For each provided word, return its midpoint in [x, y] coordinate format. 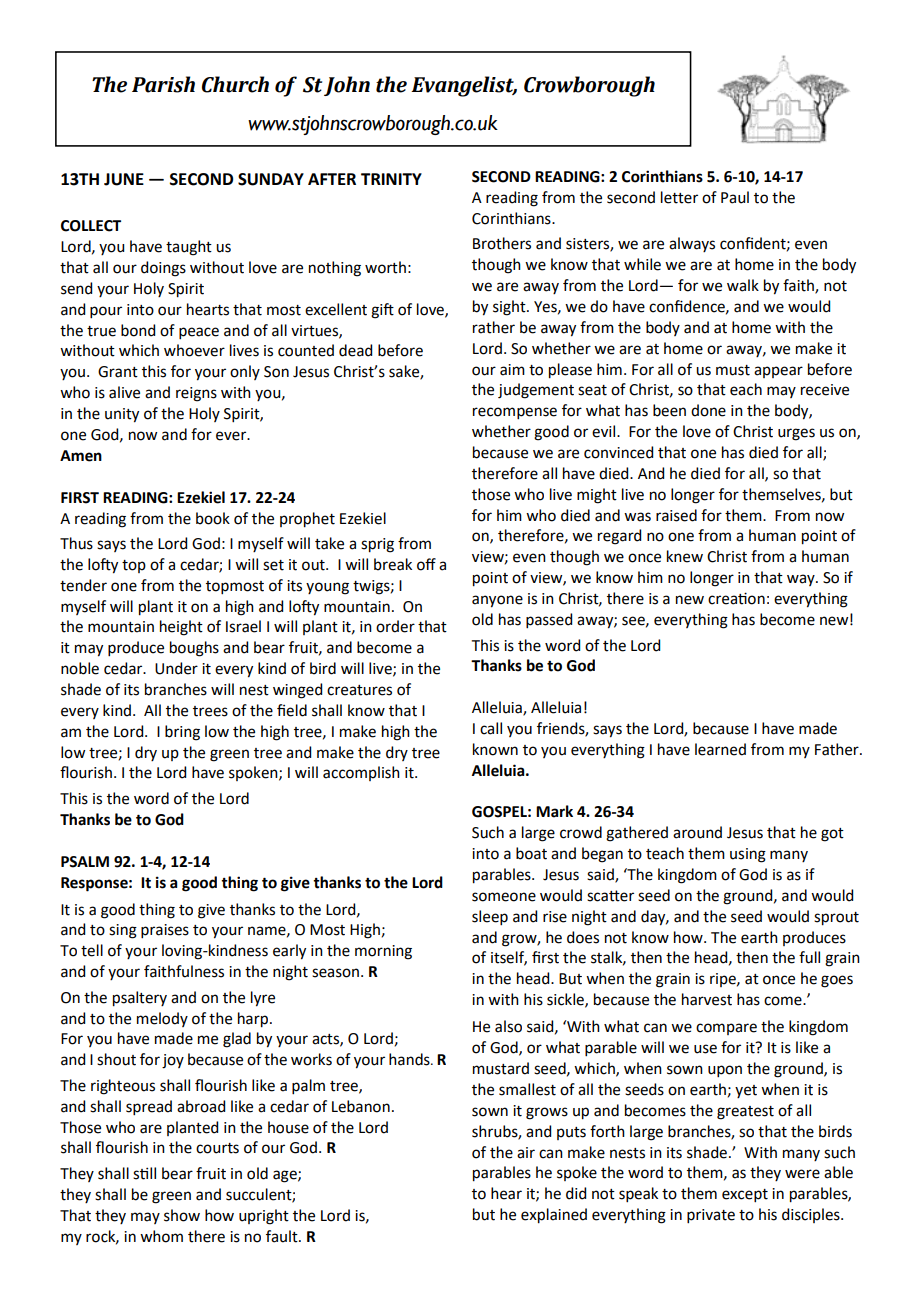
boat [531, 853]
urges [796, 434]
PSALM [85, 862]
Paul [735, 197]
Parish [163, 84]
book [213, 518]
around [697, 832]
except [745, 1195]
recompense [515, 413]
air [526, 1153]
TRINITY [391, 179]
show [182, 1215]
